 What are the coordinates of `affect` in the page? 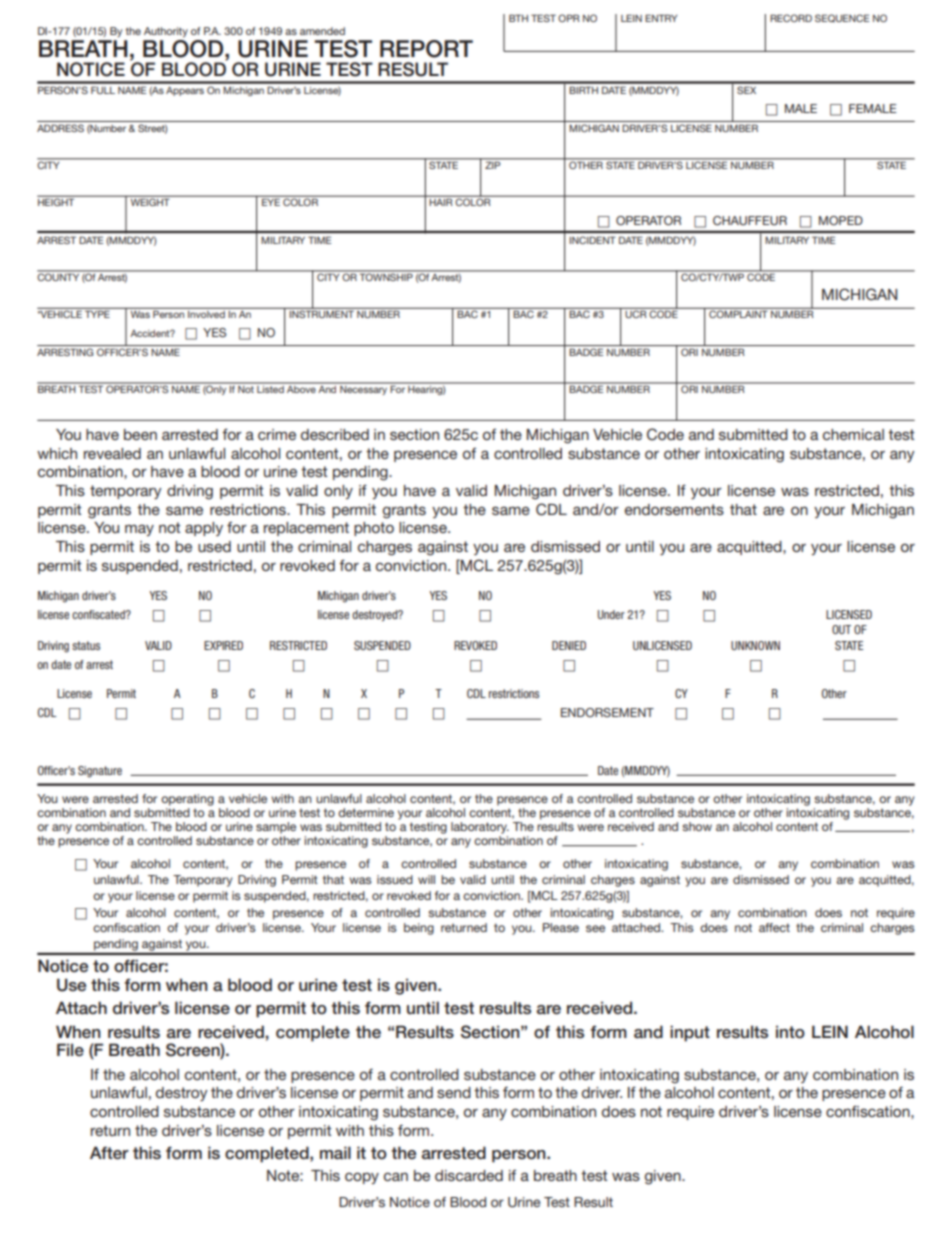 It's located at (774, 927).
